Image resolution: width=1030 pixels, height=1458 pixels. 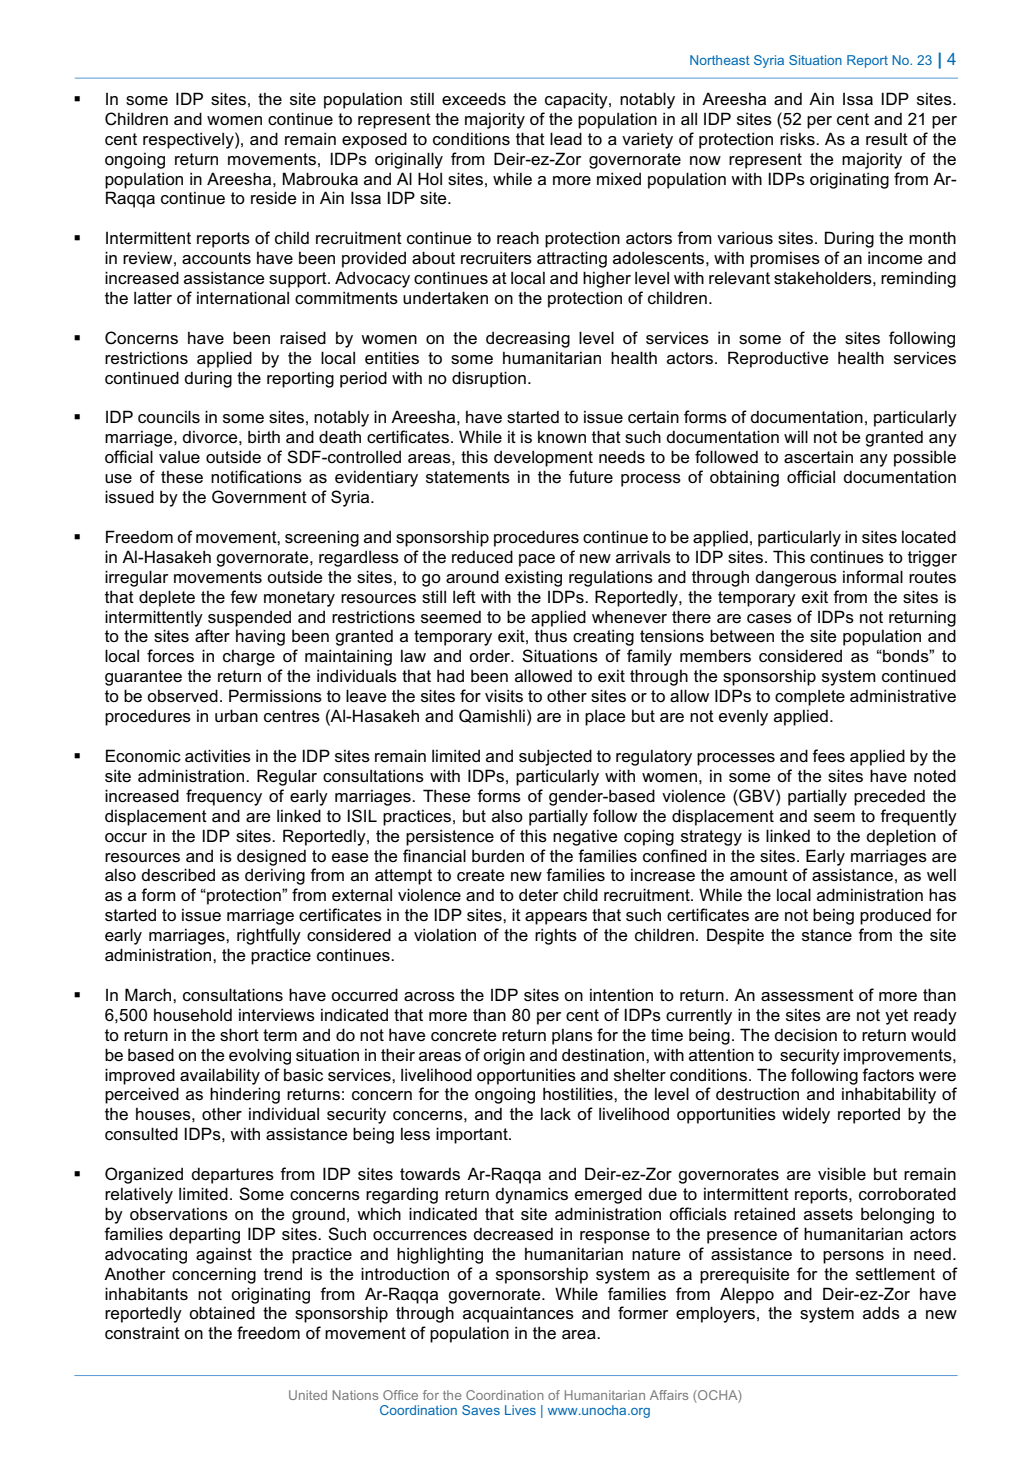 What do you see at coordinates (828, 756) in the screenshot?
I see `fees` at bounding box center [828, 756].
